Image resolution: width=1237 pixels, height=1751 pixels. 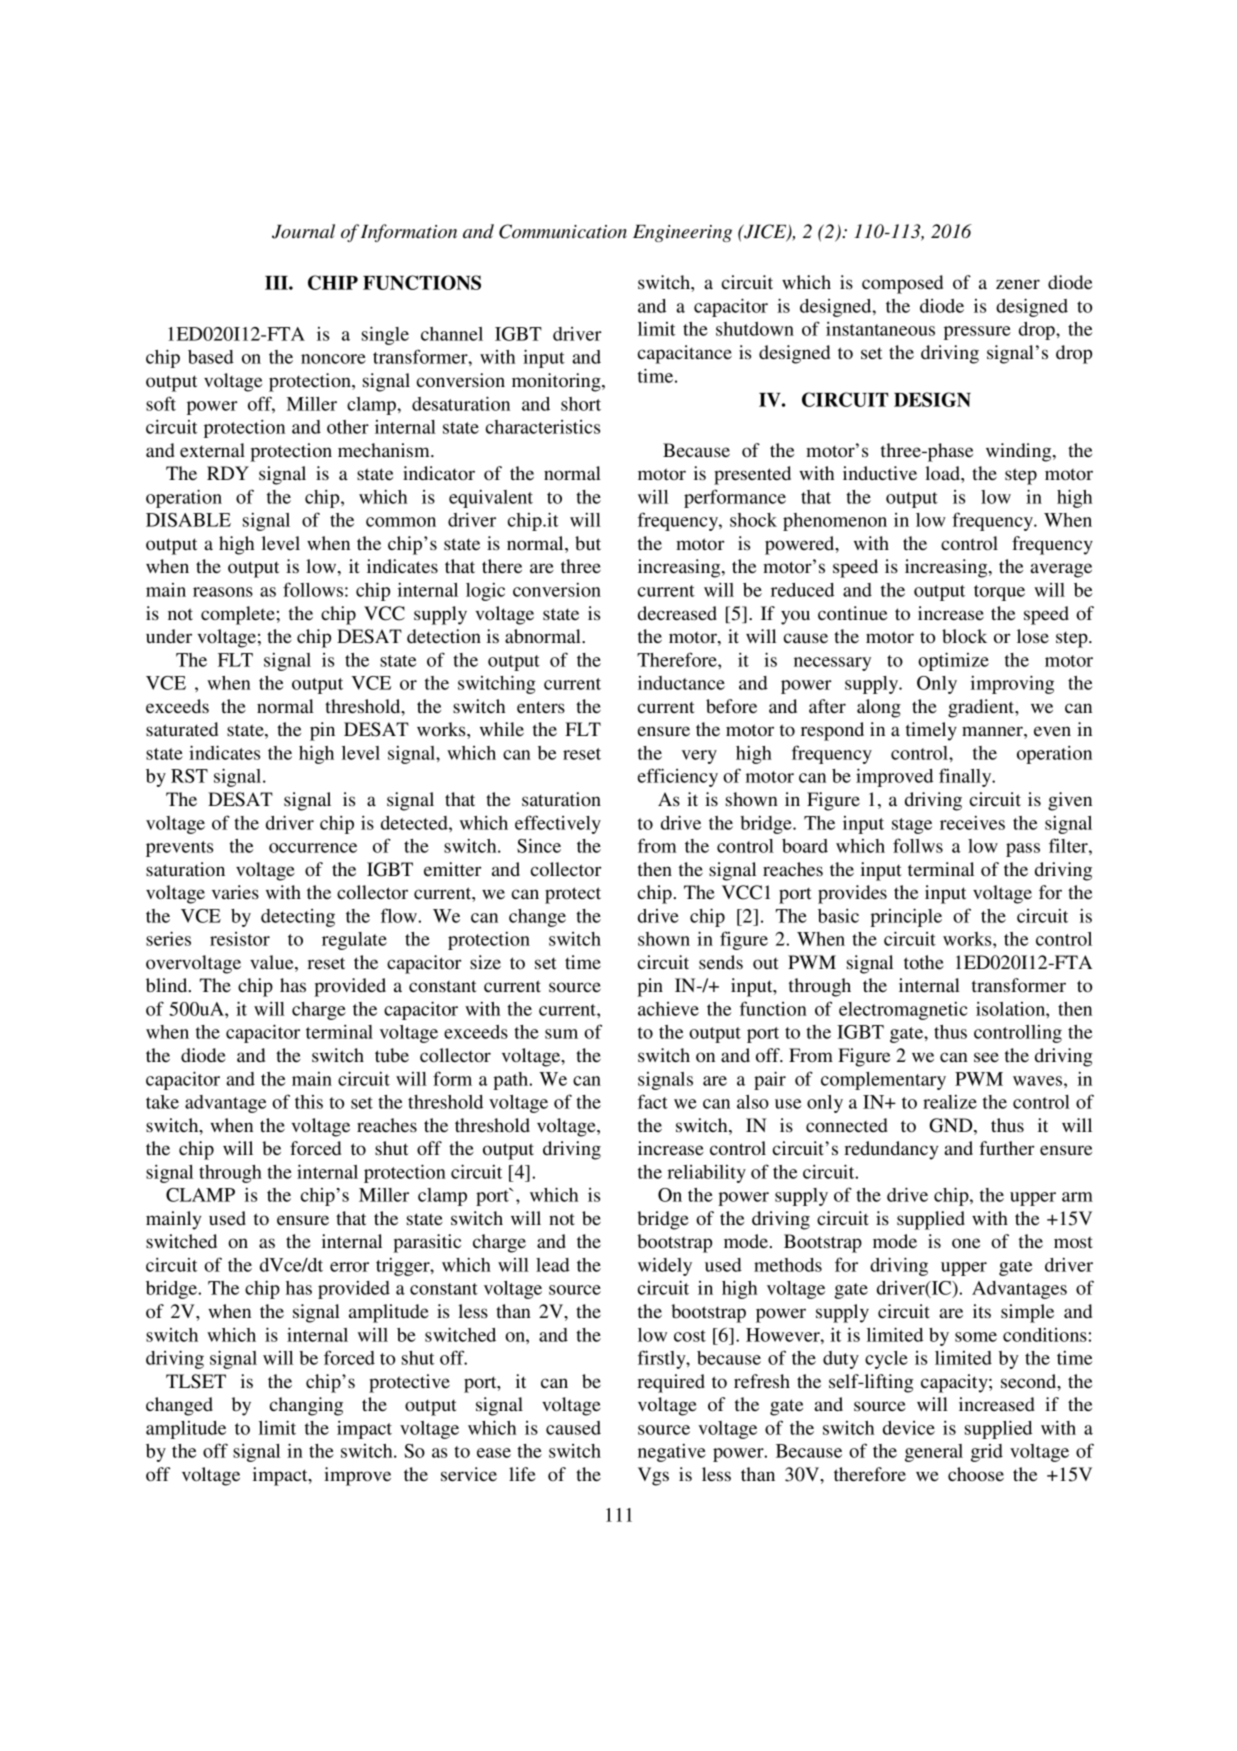 I want to click on III, so click(x=277, y=283).
